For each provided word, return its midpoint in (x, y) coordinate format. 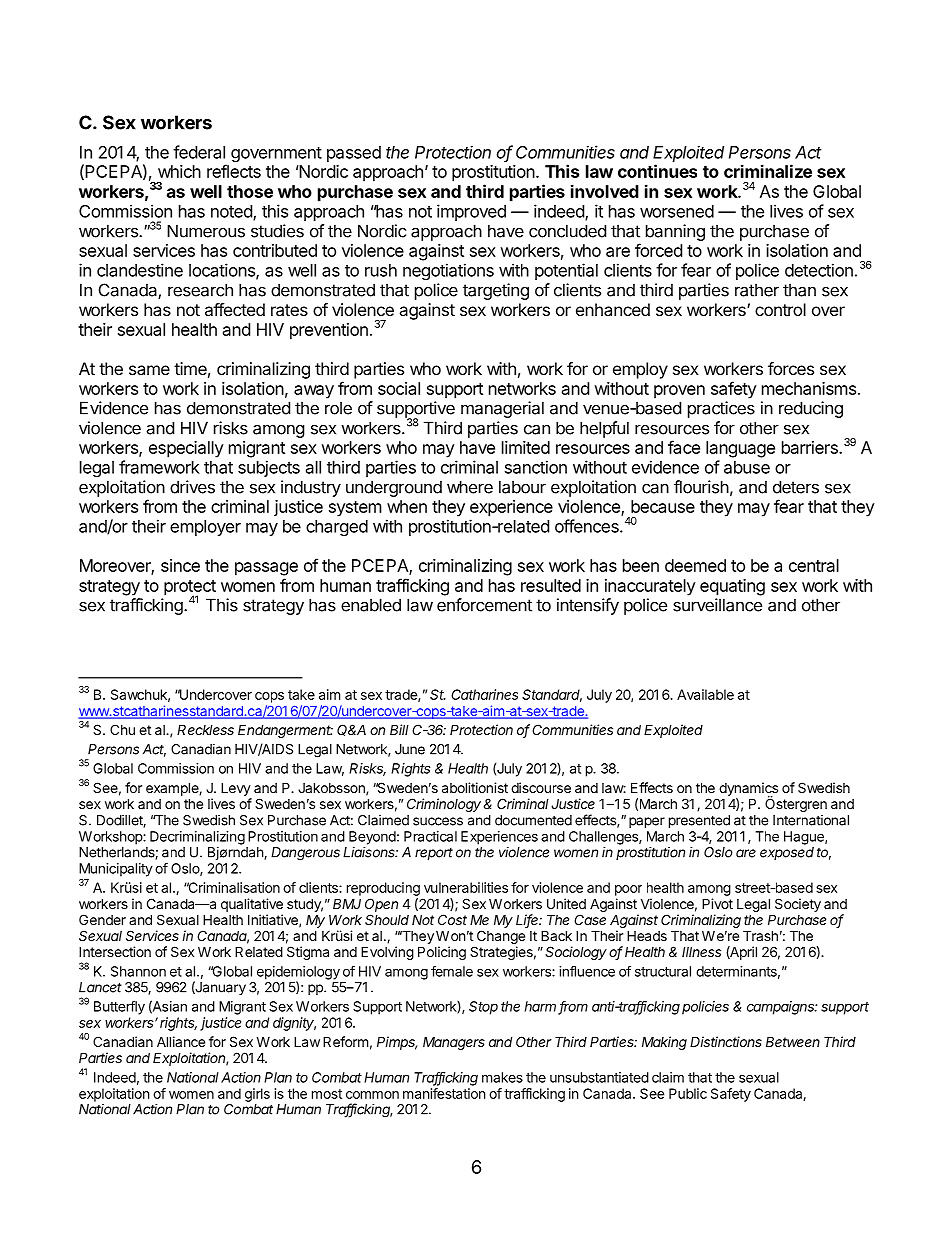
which (179, 171)
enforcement (484, 605)
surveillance (717, 605)
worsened (677, 211)
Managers (454, 1043)
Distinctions (726, 1041)
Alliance (181, 1041)
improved (471, 212)
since (180, 565)
